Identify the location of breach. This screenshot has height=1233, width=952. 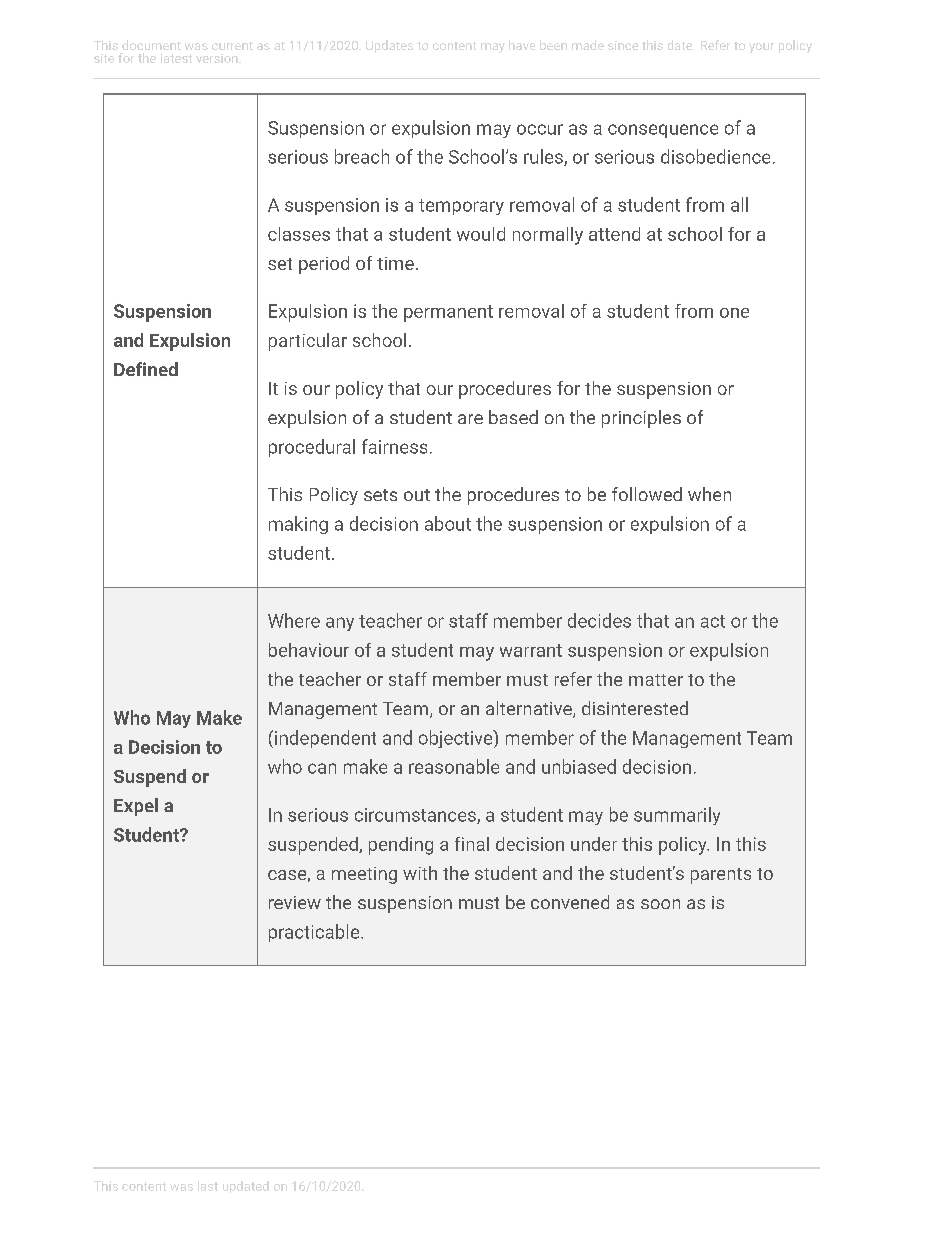
(362, 156).
